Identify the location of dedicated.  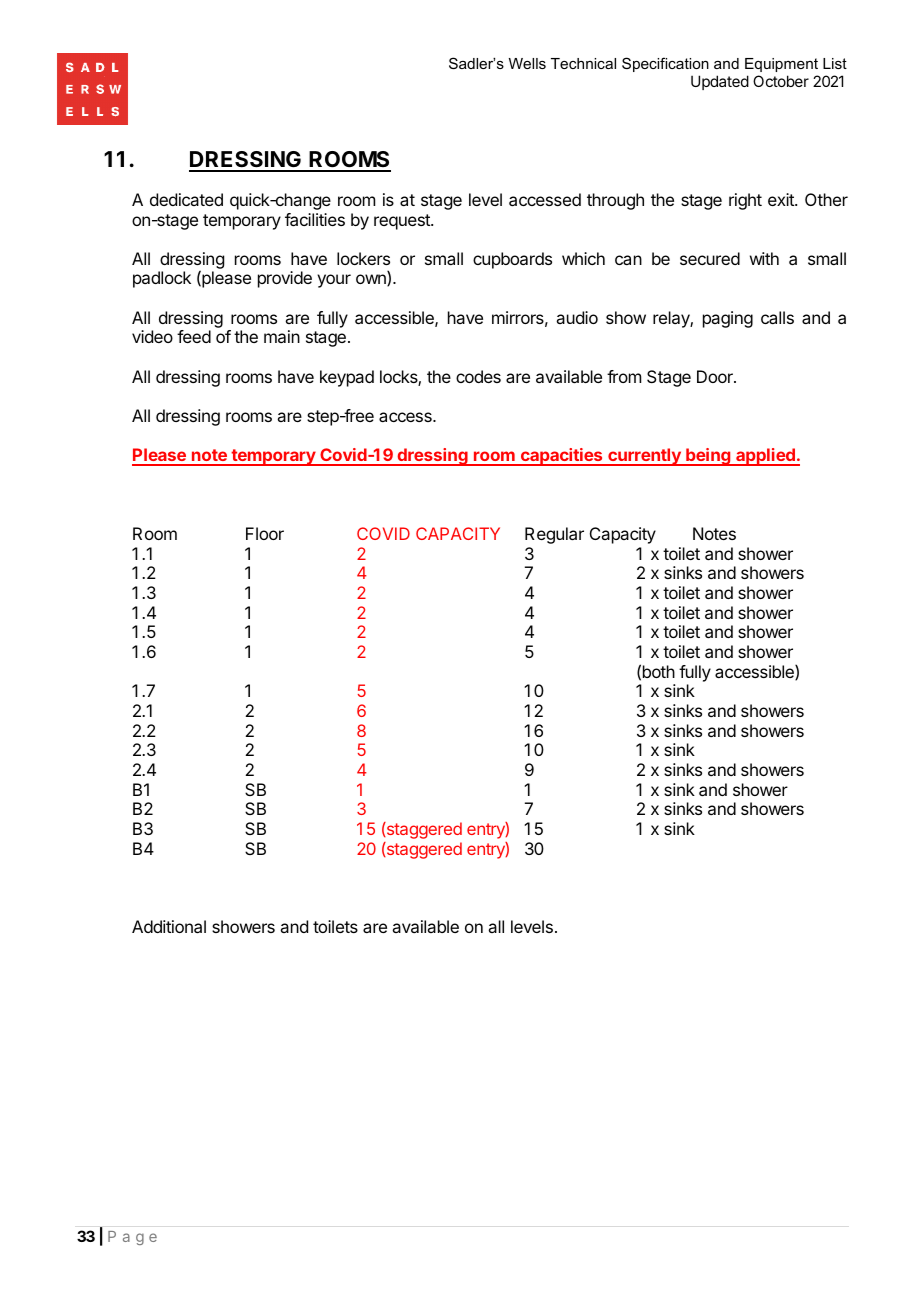
(186, 199).
